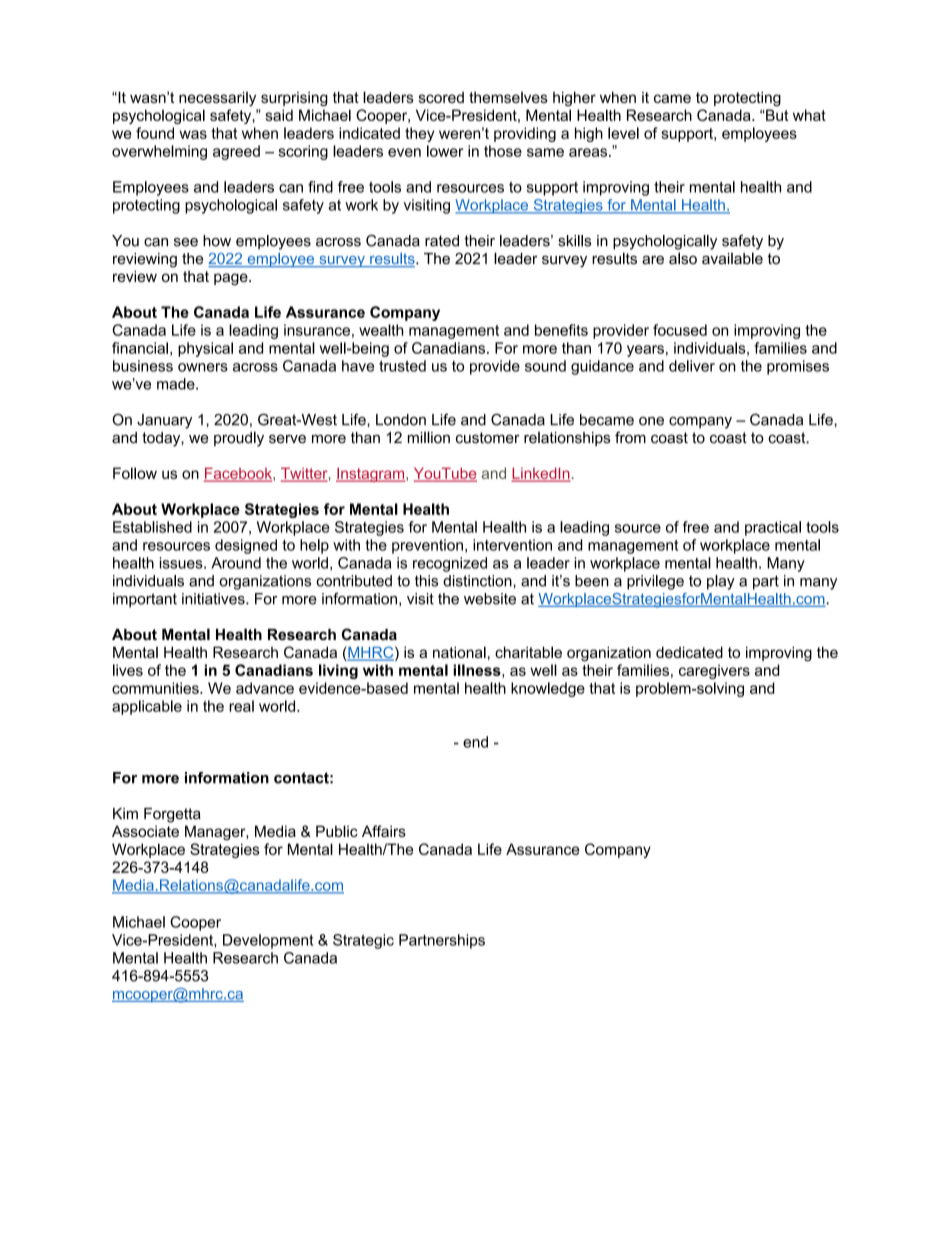 The height and width of the document is (1233, 952). What do you see at coordinates (239, 439) in the document?
I see `proudly` at bounding box center [239, 439].
